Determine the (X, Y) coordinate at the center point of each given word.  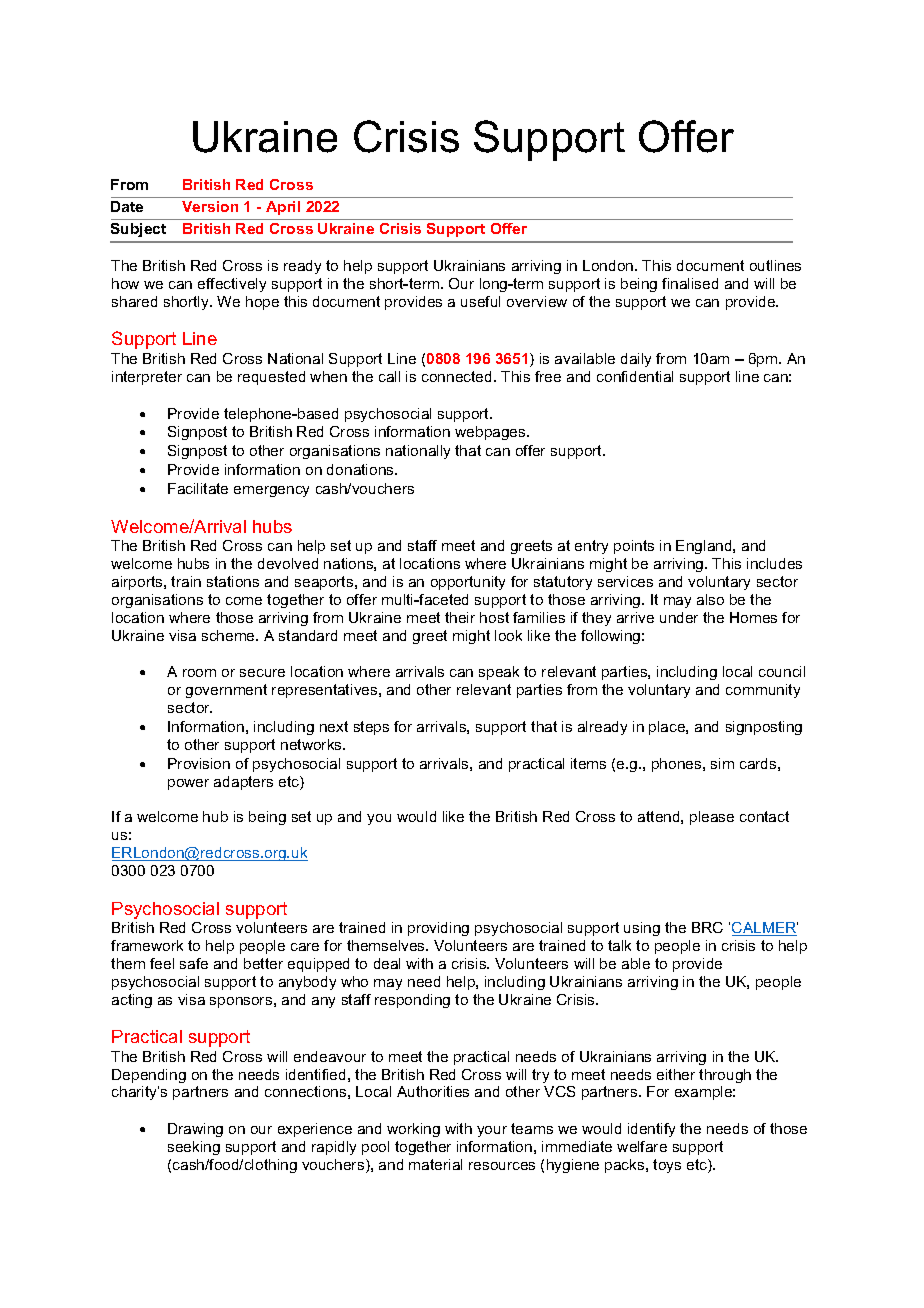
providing (438, 929)
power (188, 784)
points (634, 547)
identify (651, 1130)
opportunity (468, 583)
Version (210, 206)
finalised (690, 283)
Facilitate (198, 488)
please (712, 818)
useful (480, 301)
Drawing (195, 1130)
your (492, 1131)
